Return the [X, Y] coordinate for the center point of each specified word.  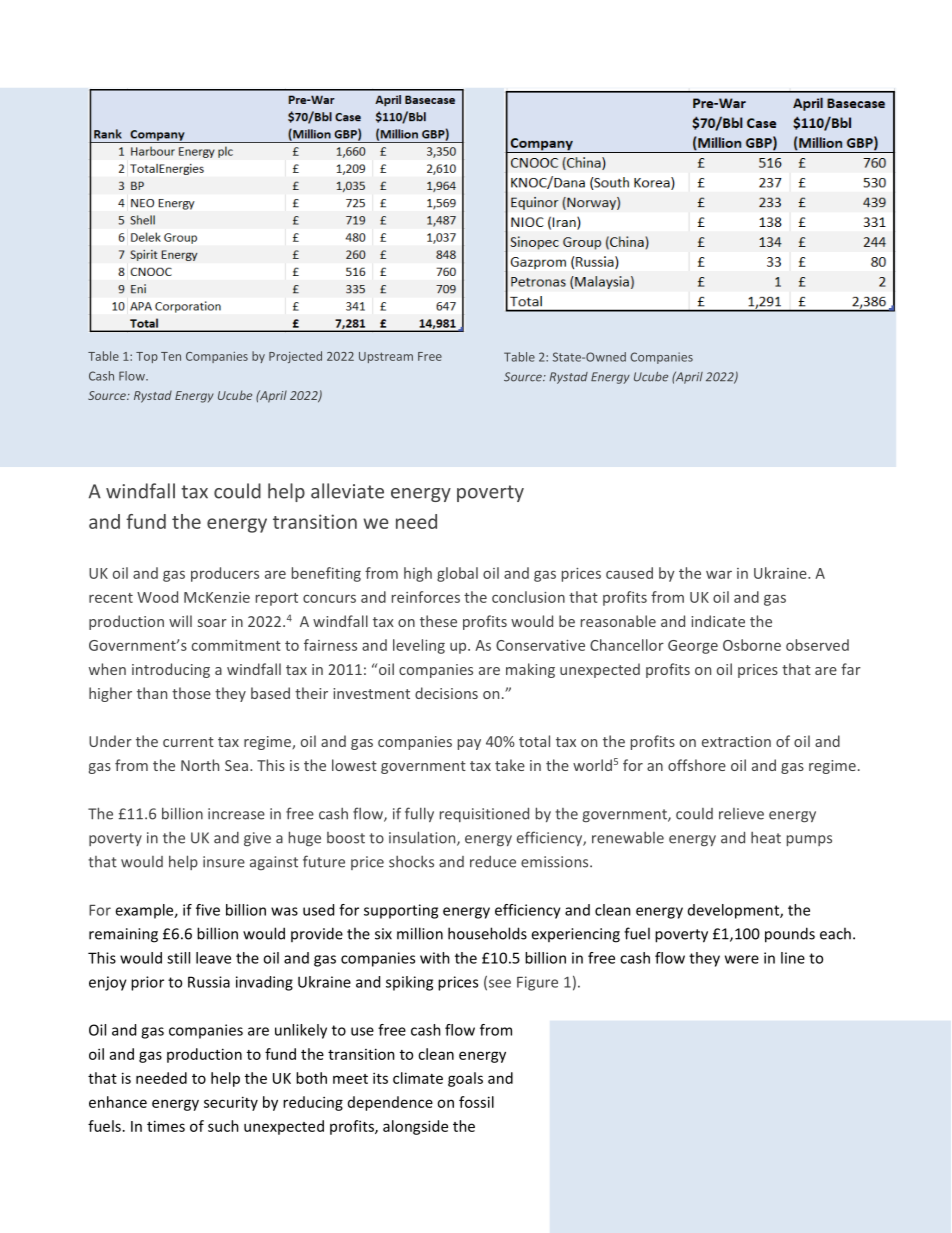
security [231, 1103]
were [742, 959]
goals [465, 1079]
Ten [171, 356]
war [719, 574]
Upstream [386, 357]
